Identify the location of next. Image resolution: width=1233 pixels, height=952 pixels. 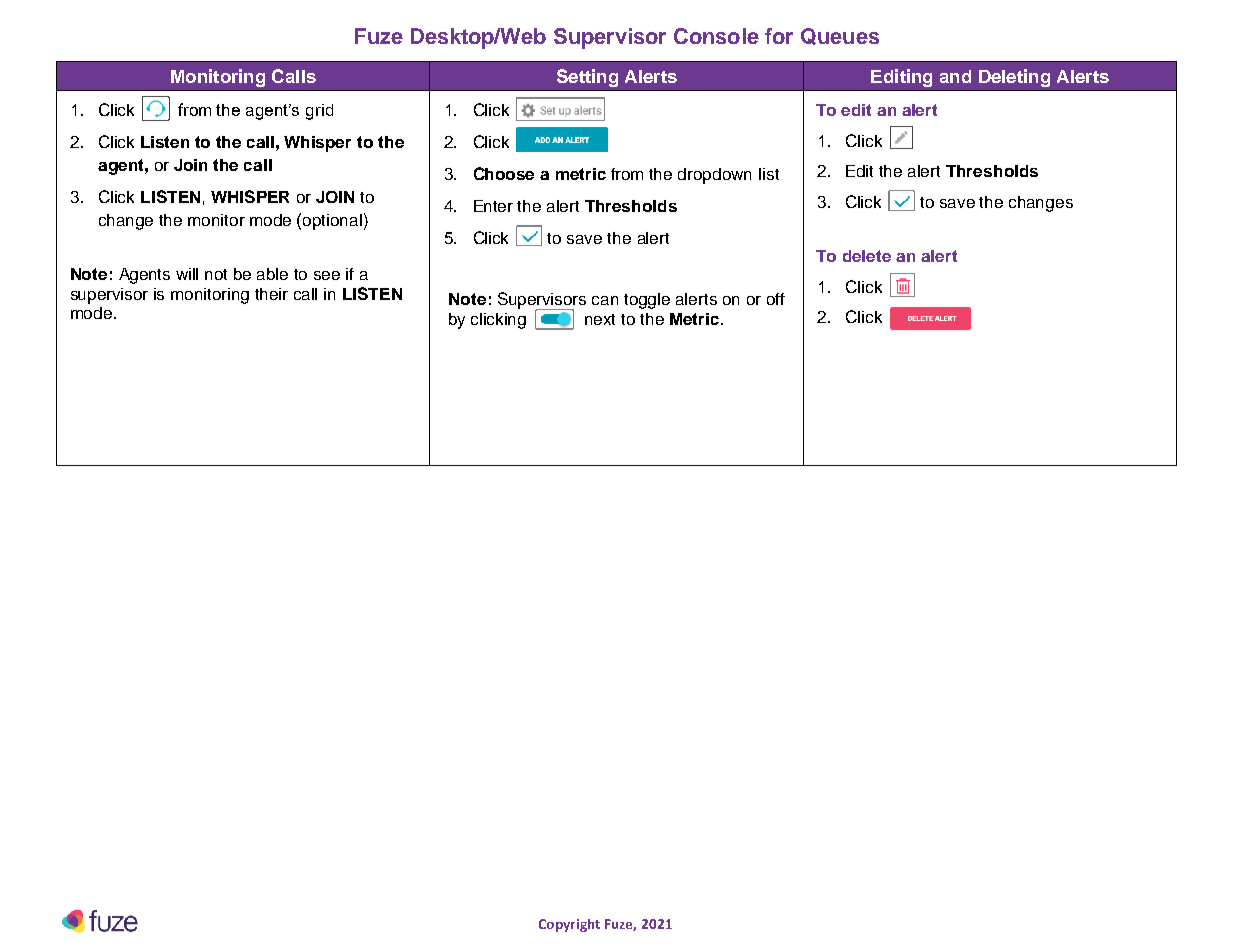
(600, 319).
